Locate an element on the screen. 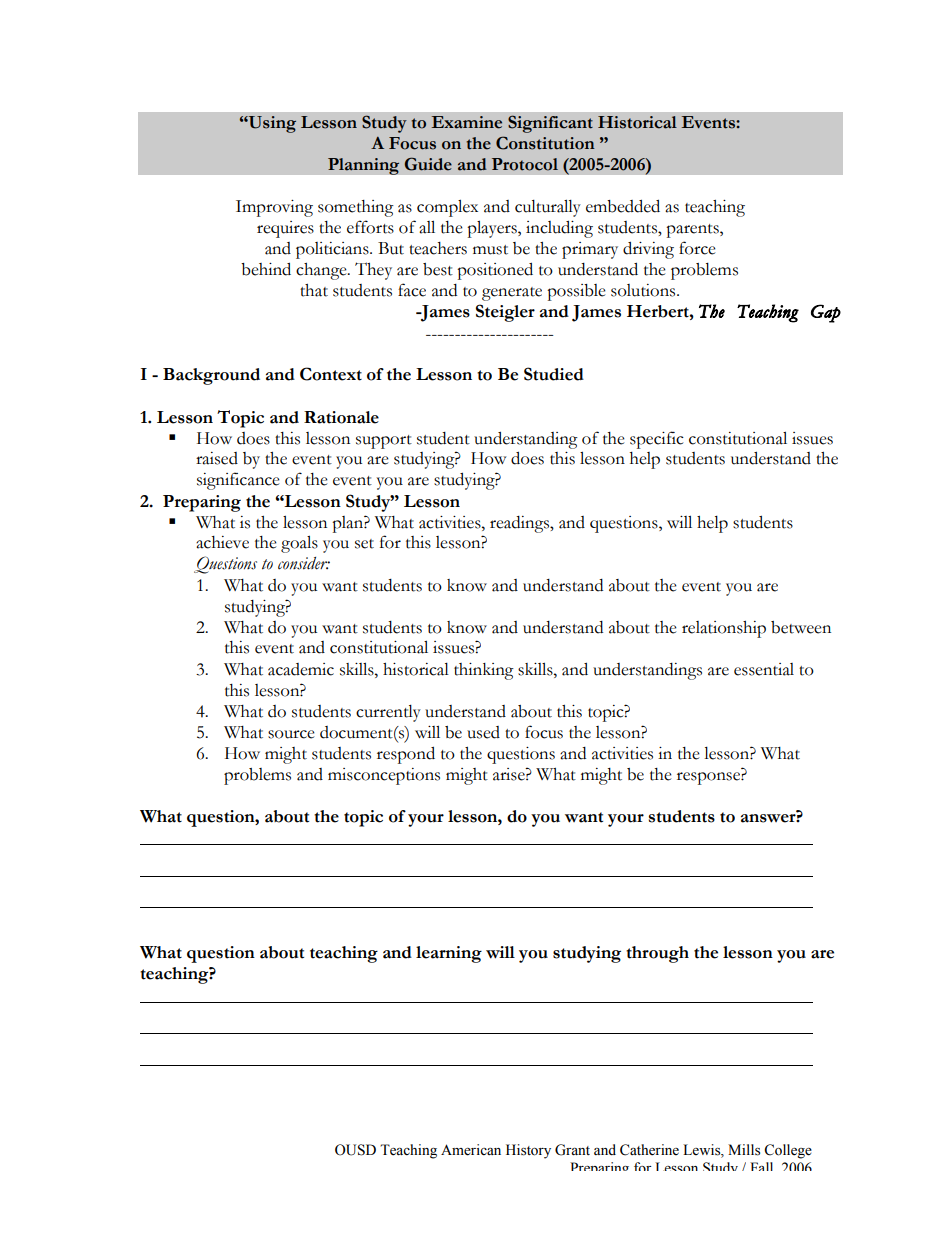 Image resolution: width=952 pixels, height=1233 pixels. Studied is located at coordinates (554, 374).
